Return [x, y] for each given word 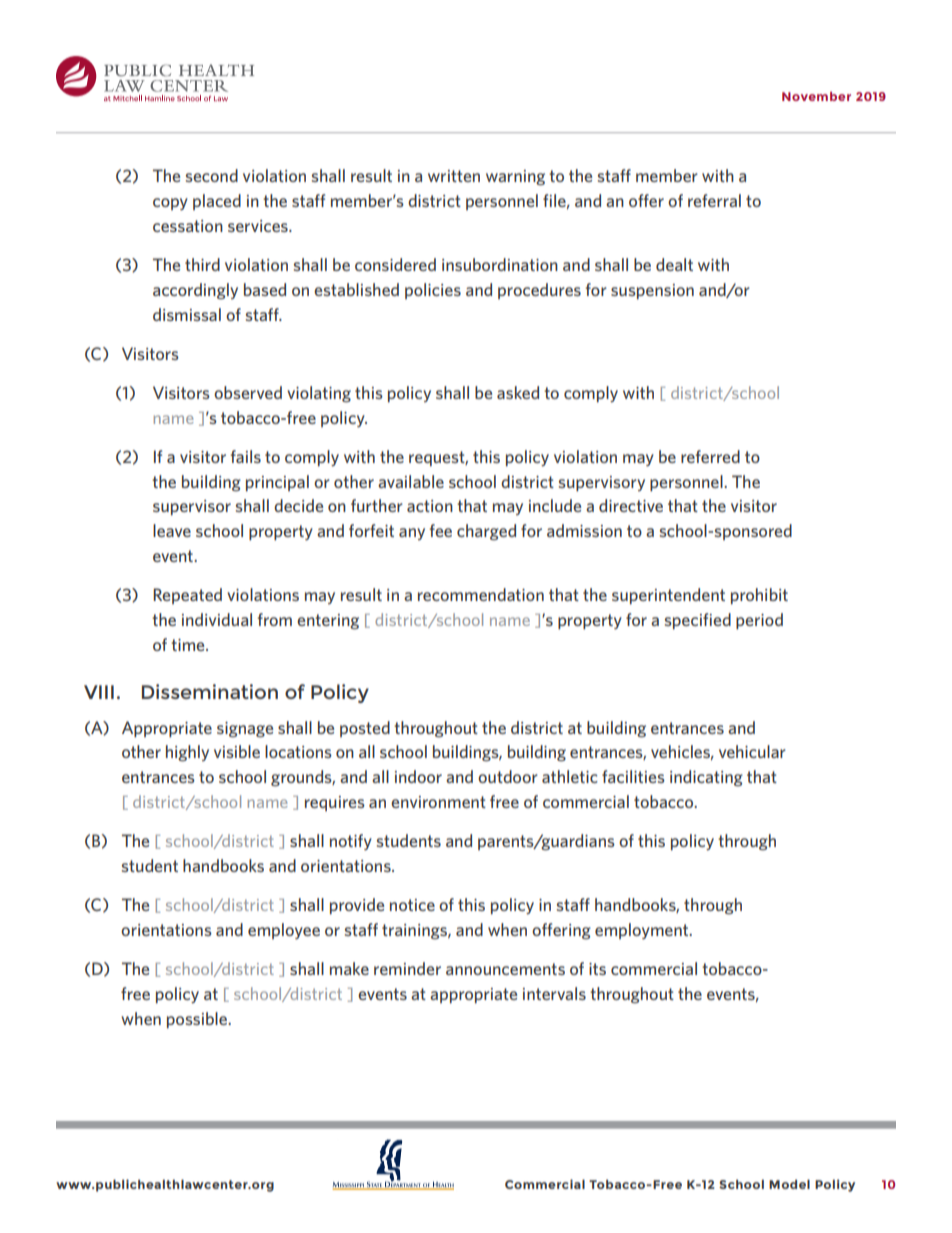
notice [412, 905]
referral [714, 200]
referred [710, 456]
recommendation [481, 594]
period [759, 621]
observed [248, 392]
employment [643, 931]
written [454, 176]
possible [198, 1020]
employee [284, 931]
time [189, 645]
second [212, 175]
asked [518, 392]
